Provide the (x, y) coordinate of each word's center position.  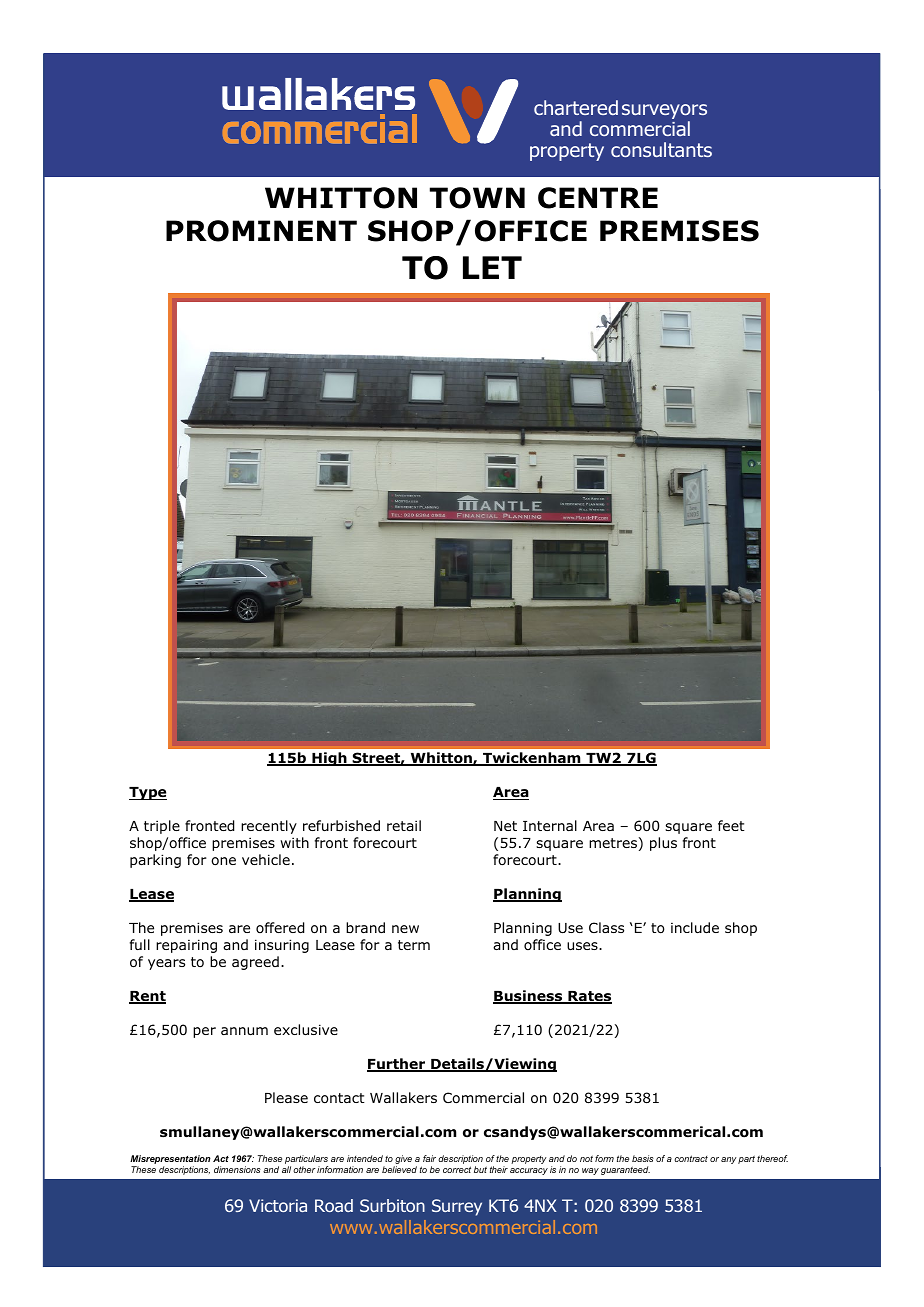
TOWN (477, 198)
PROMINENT (261, 231)
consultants (661, 149)
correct (457, 1169)
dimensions (237, 1169)
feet (731, 825)
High (329, 759)
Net (505, 826)
